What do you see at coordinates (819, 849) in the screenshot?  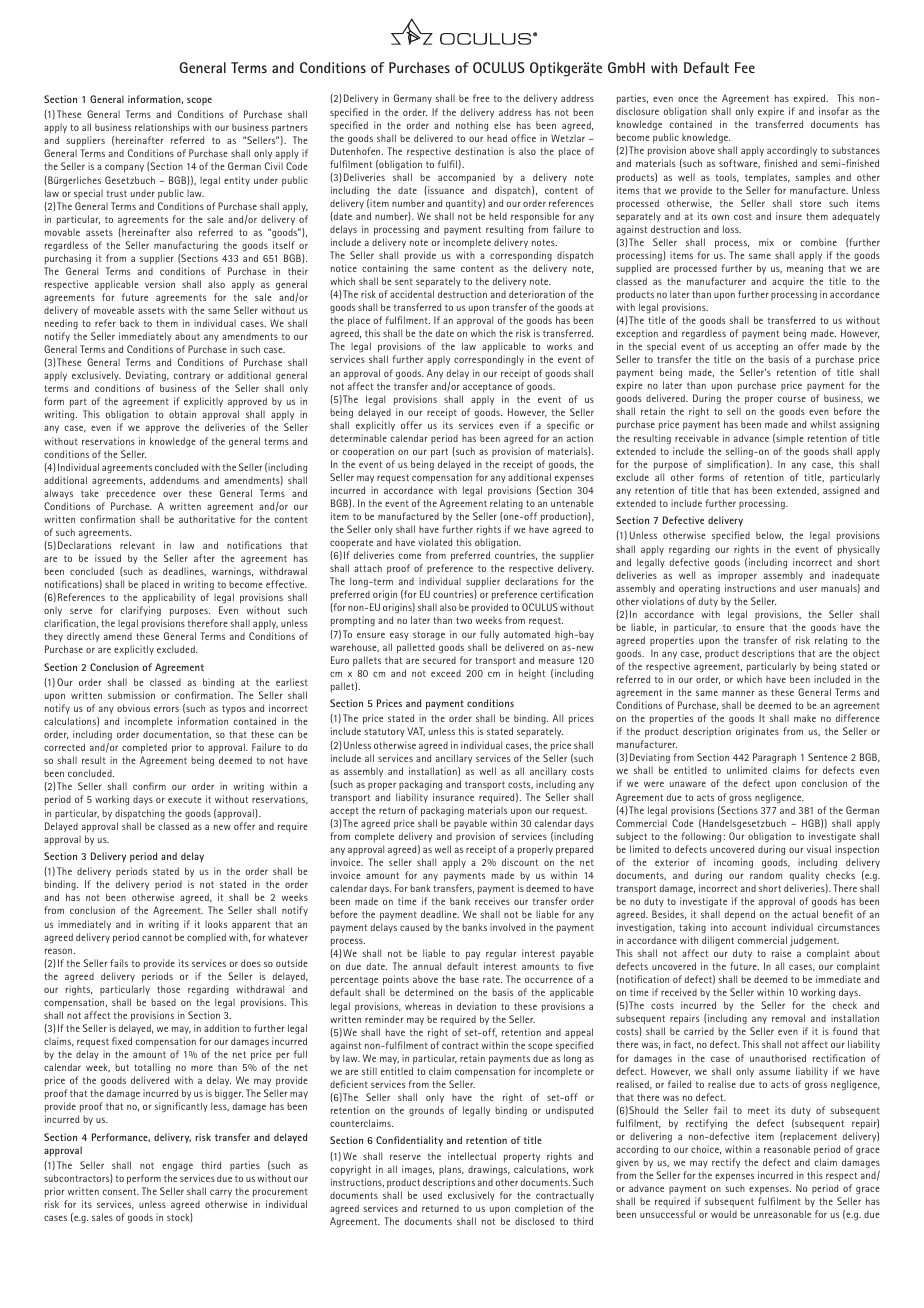 I see `visual` at bounding box center [819, 849].
